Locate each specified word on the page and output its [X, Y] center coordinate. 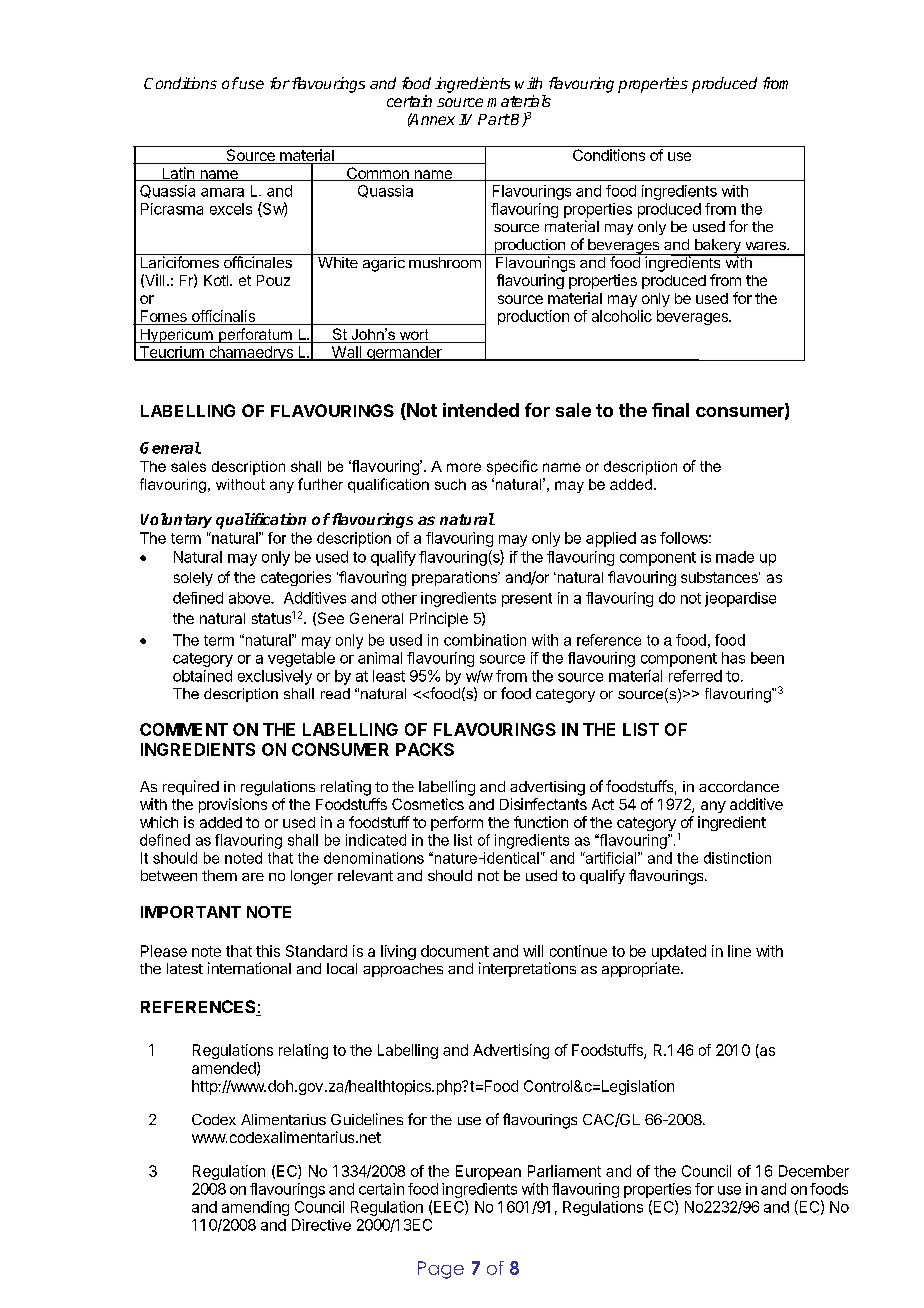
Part [494, 119]
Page [441, 1270]
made [735, 557]
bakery [717, 247]
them [219, 875]
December [814, 1171]
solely [193, 579]
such [450, 484]
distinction [737, 858]
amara [222, 192]
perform [457, 823]
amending [255, 1208]
